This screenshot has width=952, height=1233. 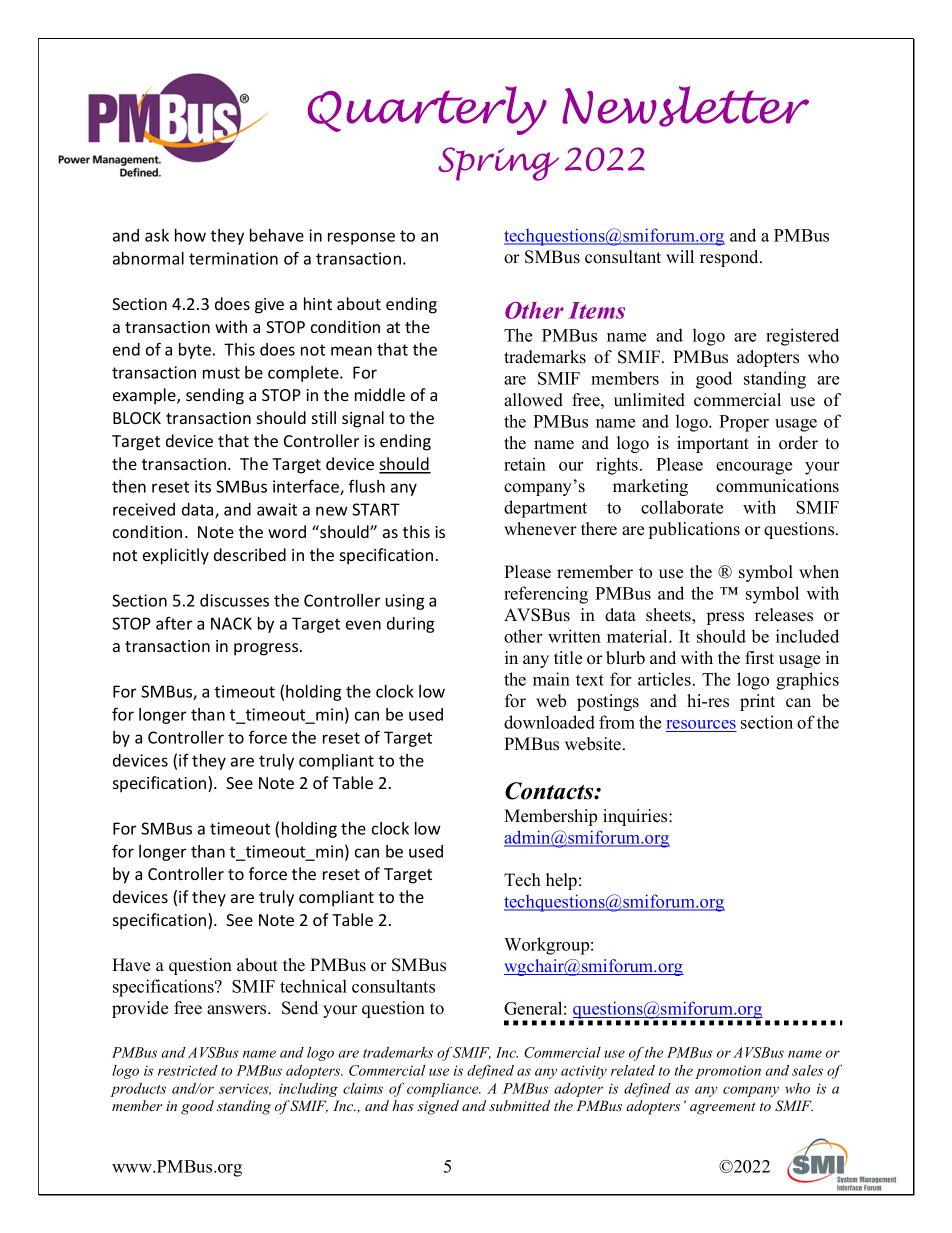 What do you see at coordinates (444, 1090) in the screenshot?
I see `compliance` at bounding box center [444, 1090].
